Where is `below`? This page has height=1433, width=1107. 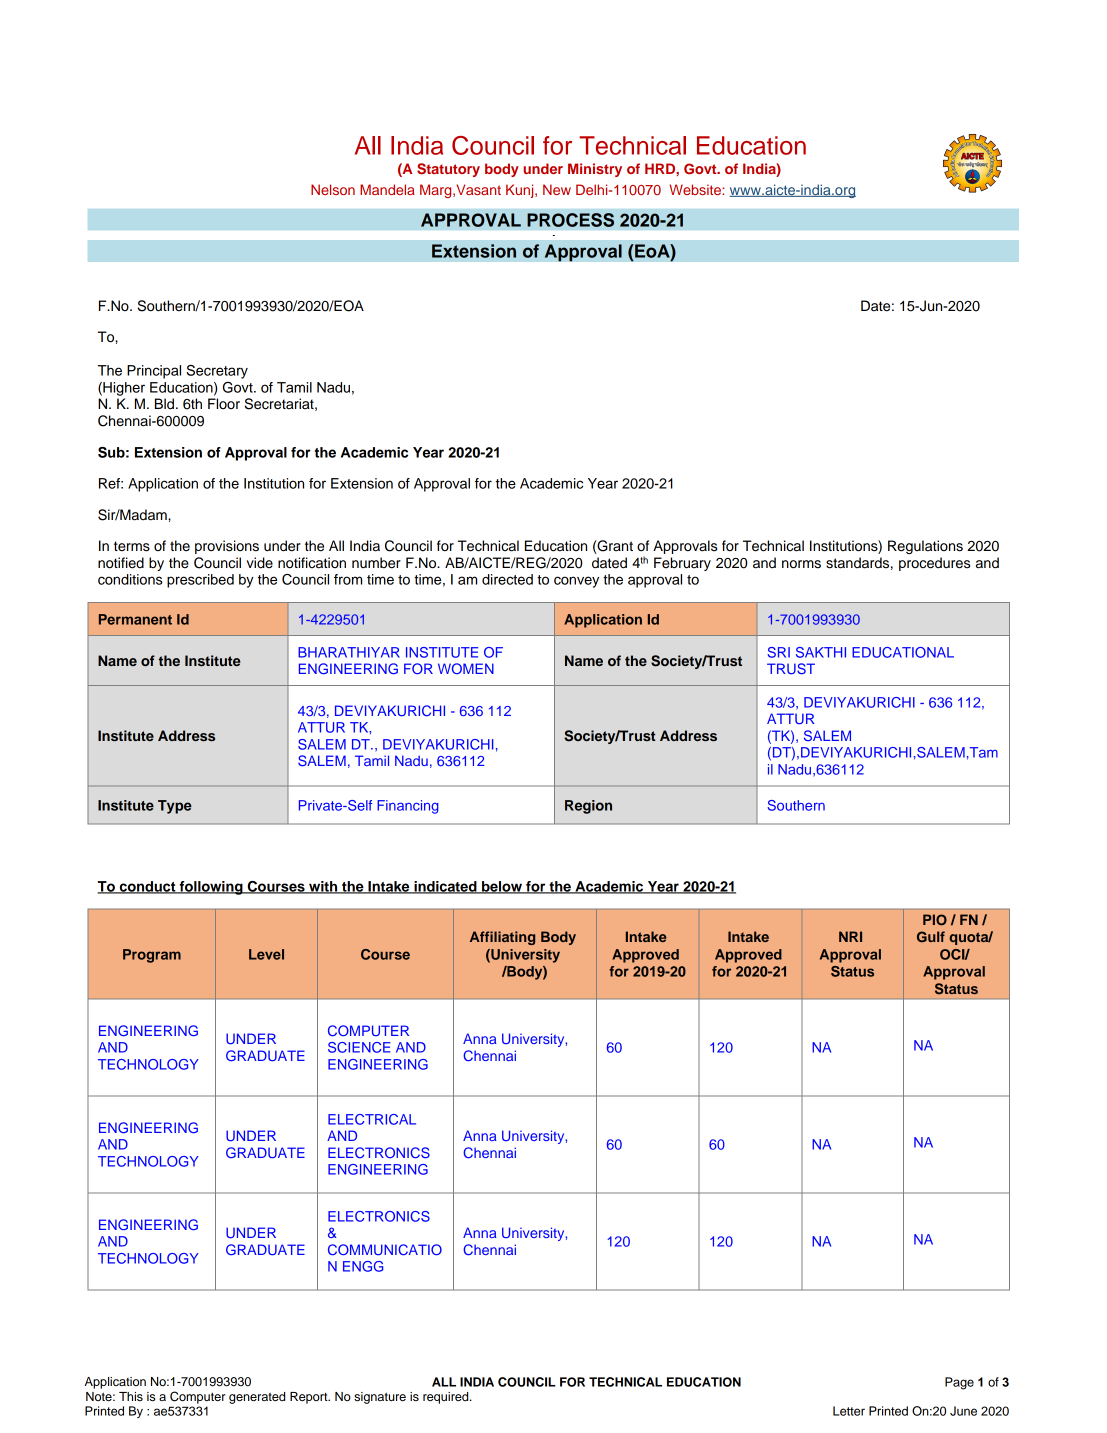
below is located at coordinates (502, 887).
